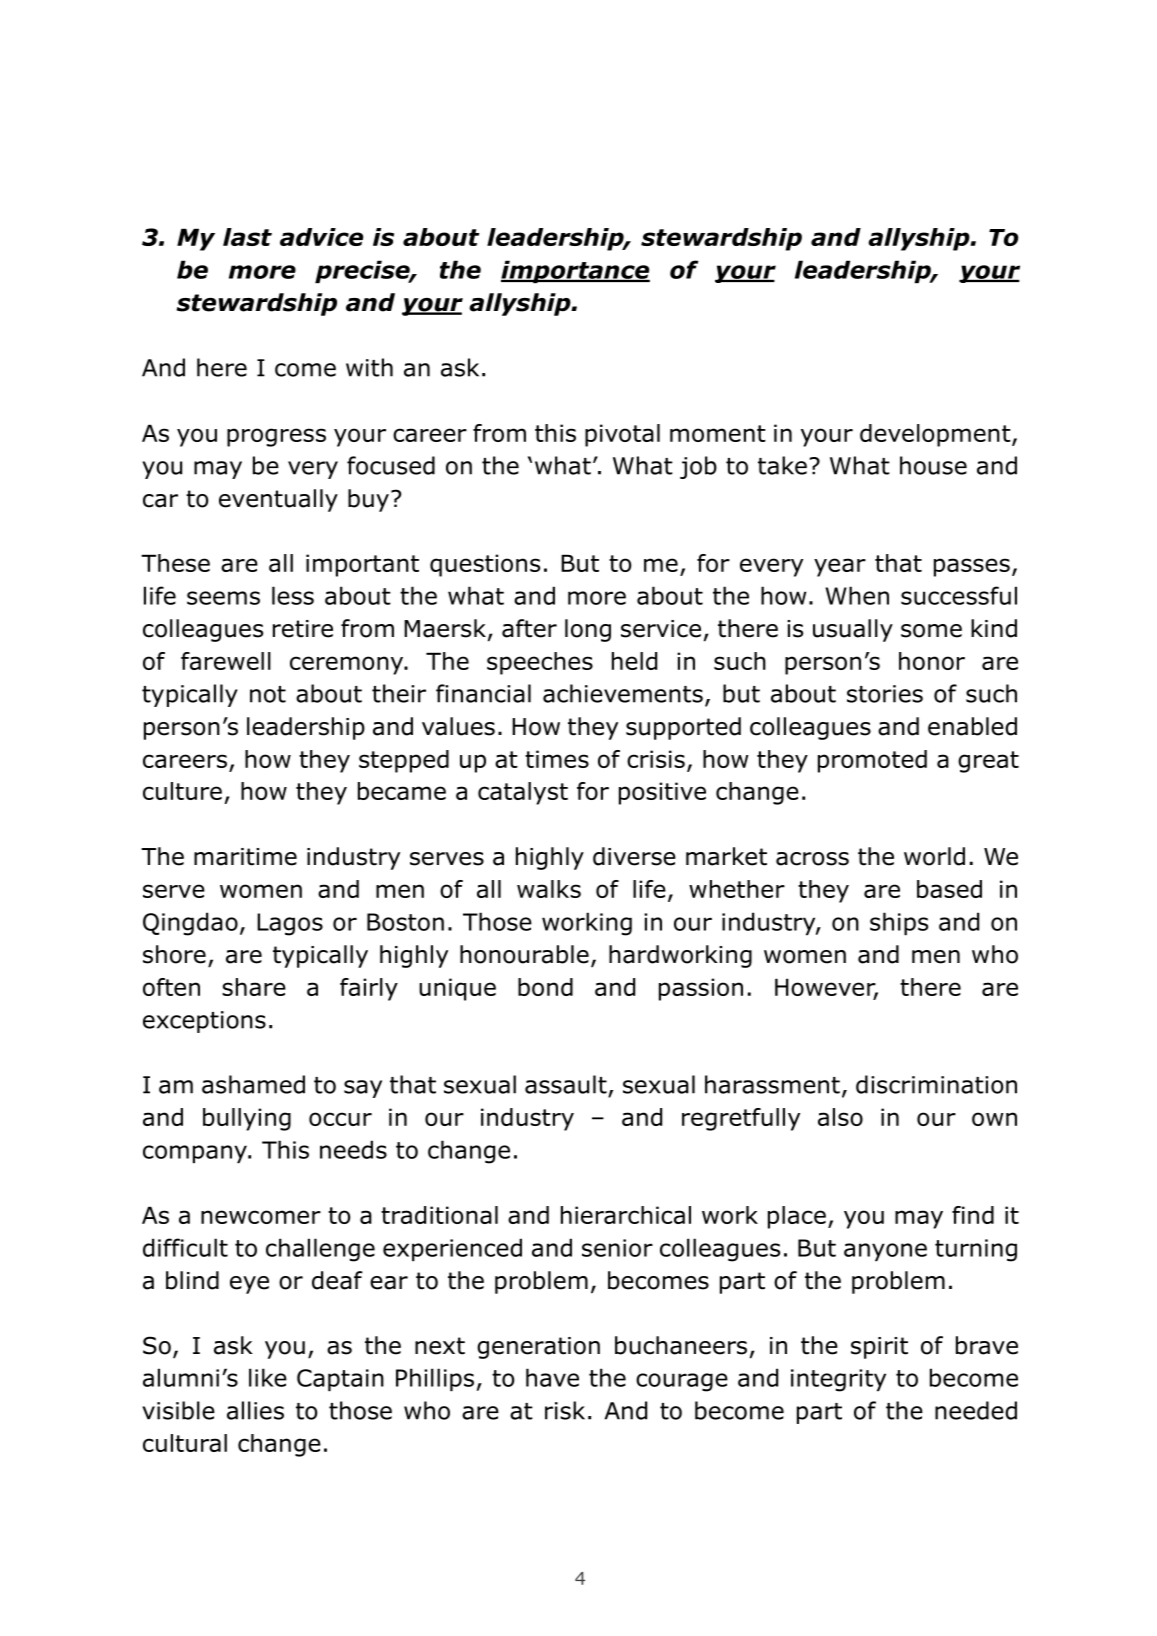 Image resolution: width=1157 pixels, height=1636 pixels. Describe the element at coordinates (588, 630) in the screenshot. I see `long` at that location.
